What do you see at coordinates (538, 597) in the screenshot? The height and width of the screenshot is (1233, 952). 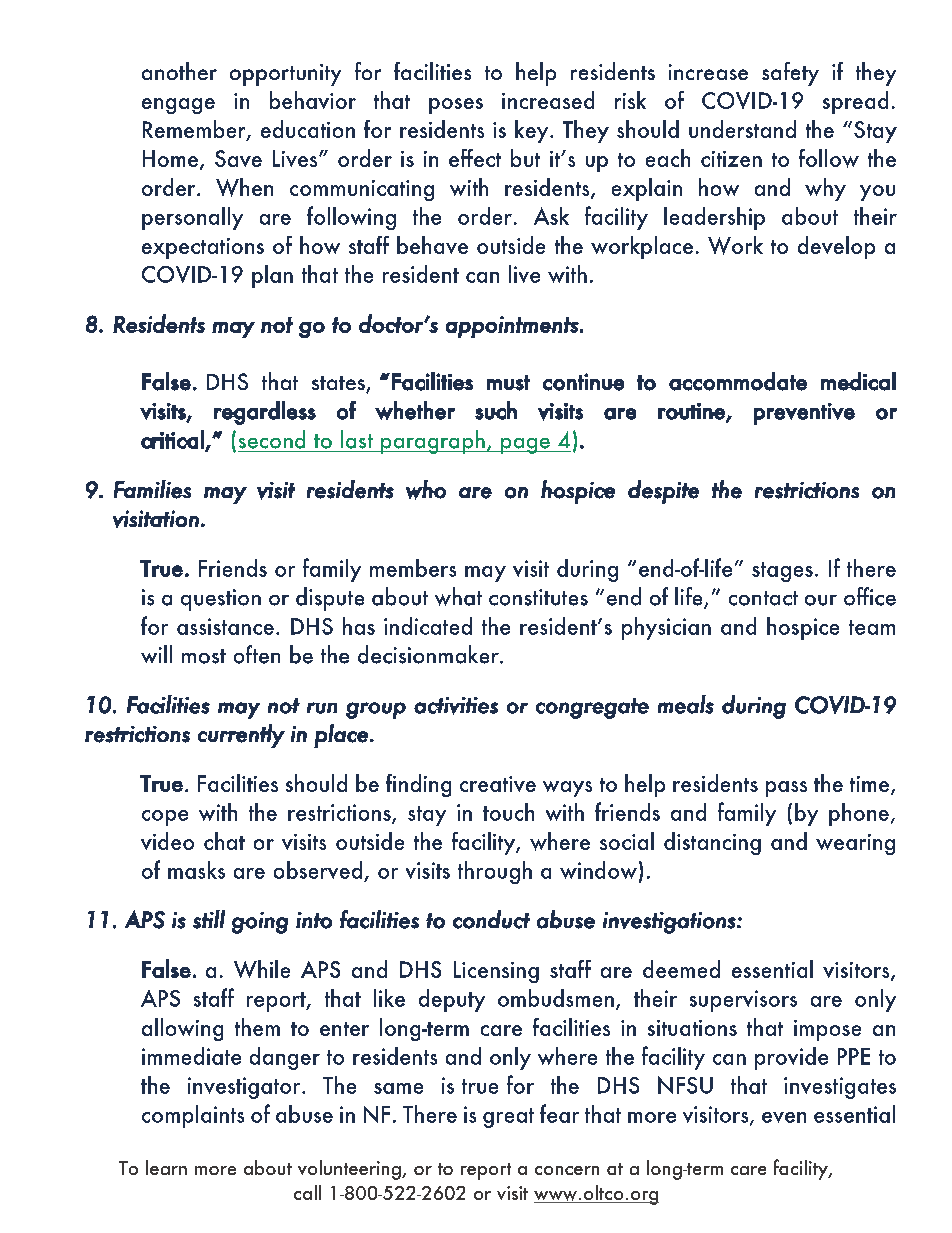 I see `constitutes` at bounding box center [538, 597].
